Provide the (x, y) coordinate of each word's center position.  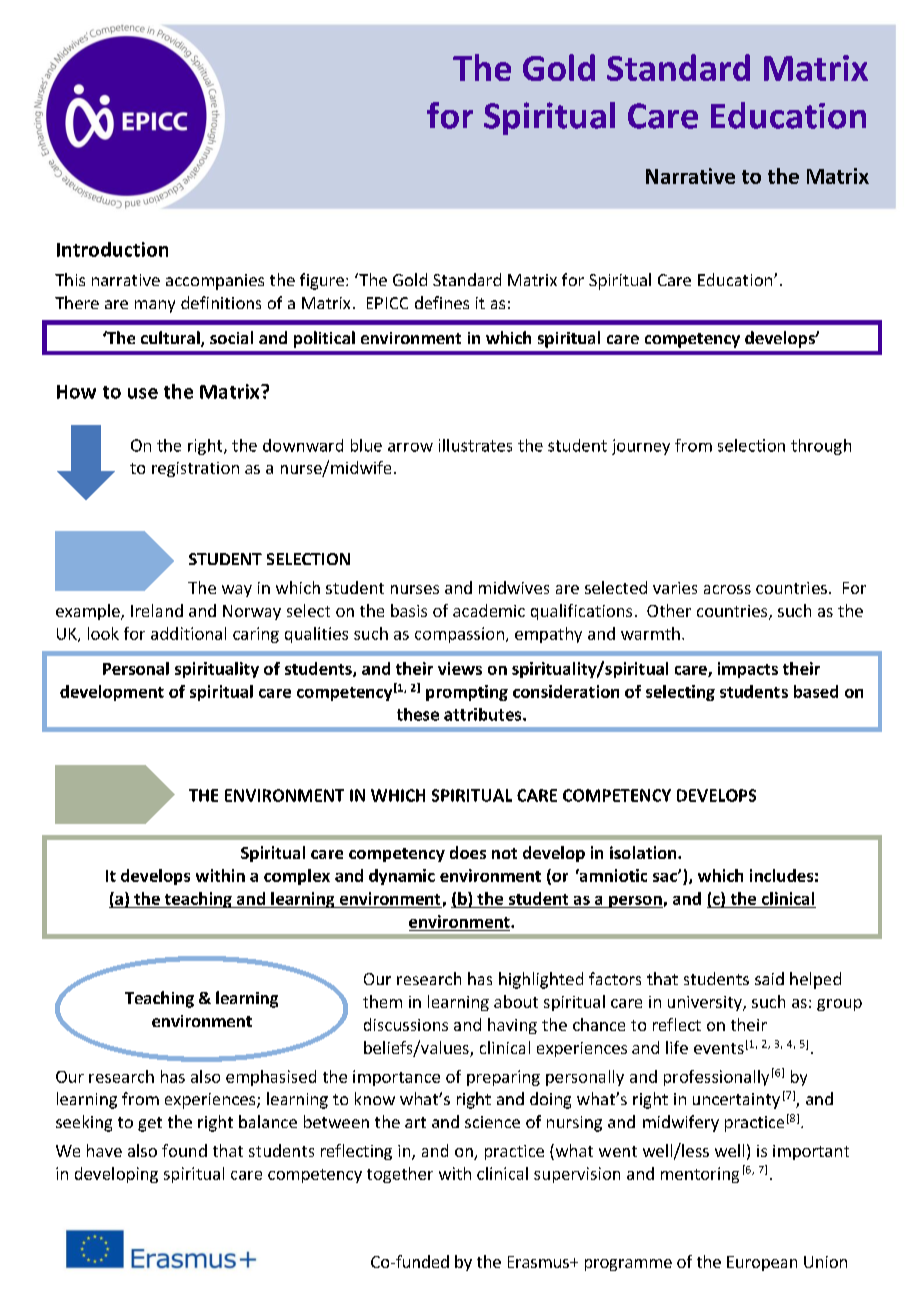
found (184, 1150)
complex (297, 877)
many (155, 306)
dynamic (402, 877)
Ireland (157, 610)
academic (489, 610)
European (762, 1263)
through (821, 447)
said (769, 978)
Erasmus (539, 1262)
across (727, 589)
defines (442, 302)
